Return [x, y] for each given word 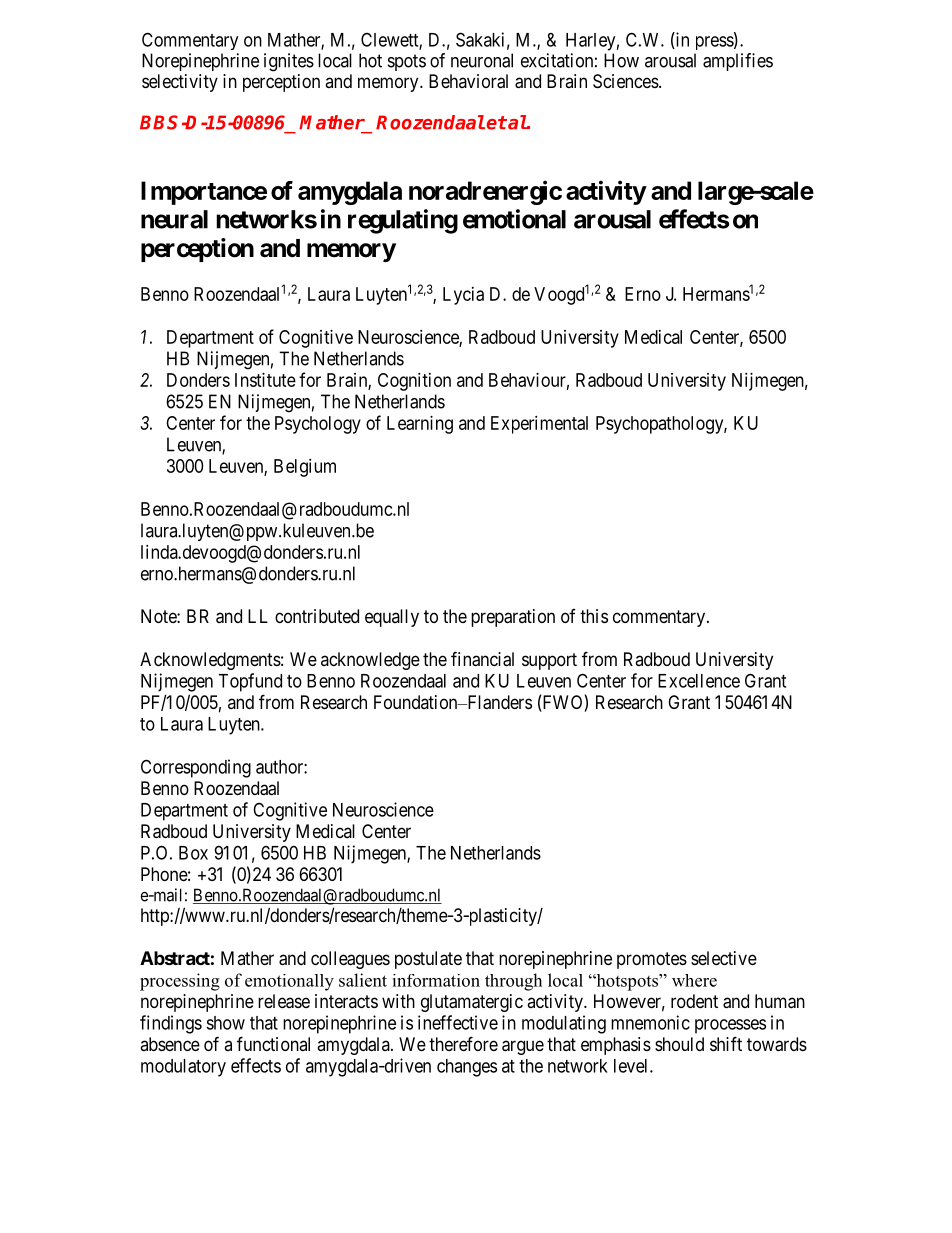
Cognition [414, 382]
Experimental [539, 425]
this [594, 616]
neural [174, 219]
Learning [420, 425]
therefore [463, 1043]
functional [273, 1043]
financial [482, 659]
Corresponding [196, 768]
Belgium [305, 468]
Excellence [699, 681]
